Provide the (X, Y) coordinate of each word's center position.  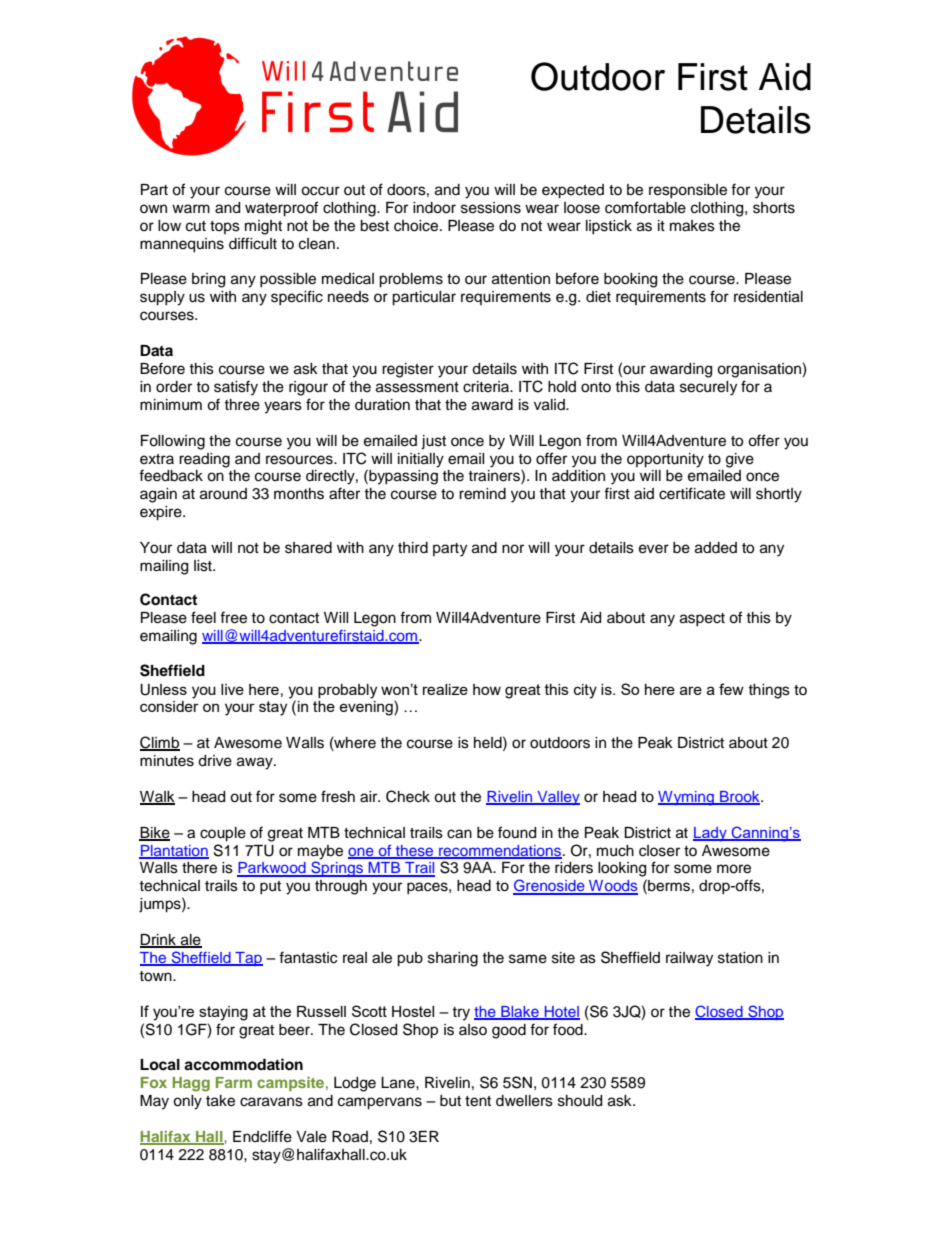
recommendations (499, 851)
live (232, 689)
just (433, 442)
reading (204, 460)
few (731, 689)
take (220, 1101)
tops (225, 227)
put (270, 887)
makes (692, 226)
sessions (491, 208)
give (740, 460)
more (734, 869)
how (487, 689)
